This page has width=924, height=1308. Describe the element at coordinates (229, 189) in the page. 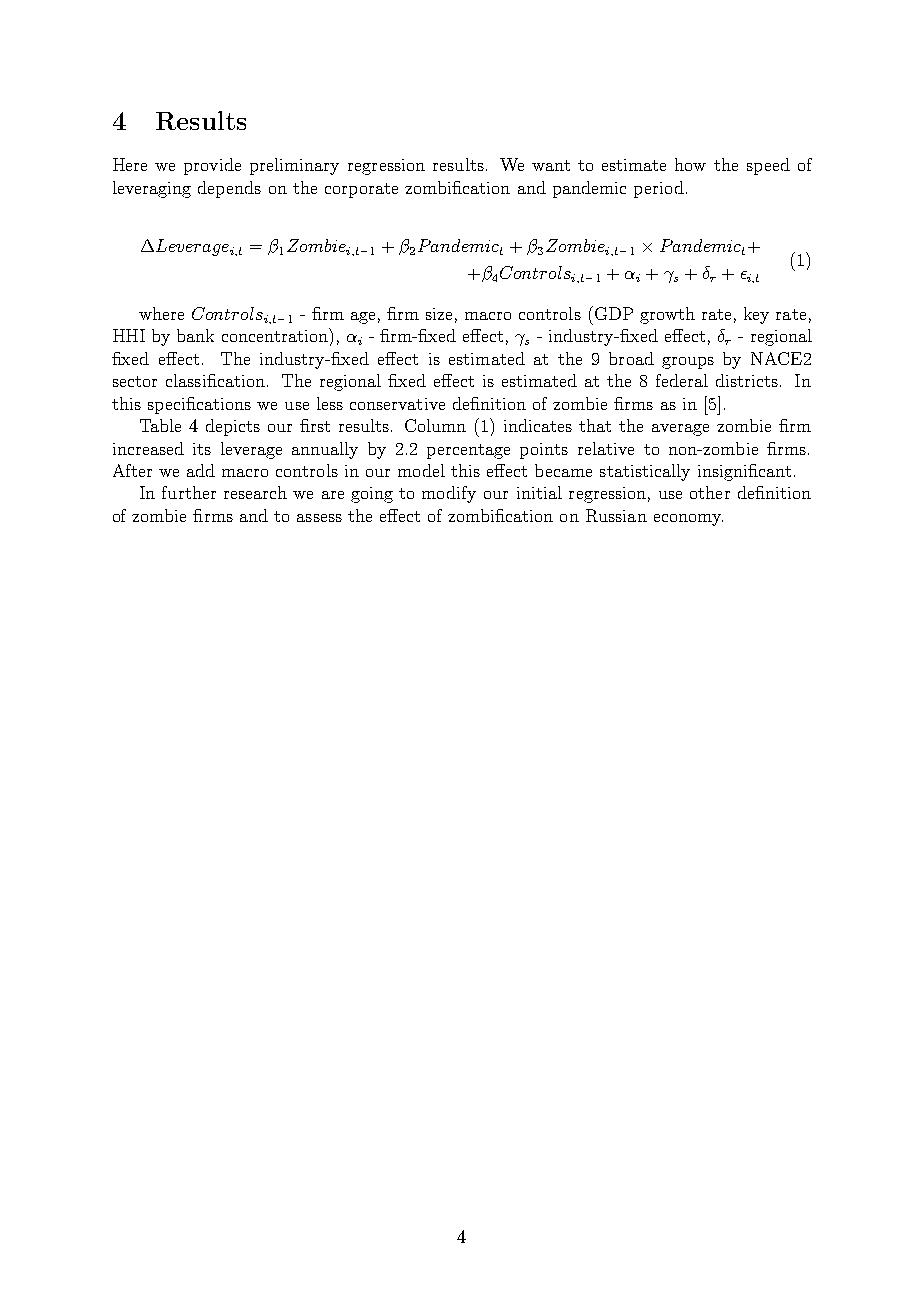

I see `depends` at that location.
